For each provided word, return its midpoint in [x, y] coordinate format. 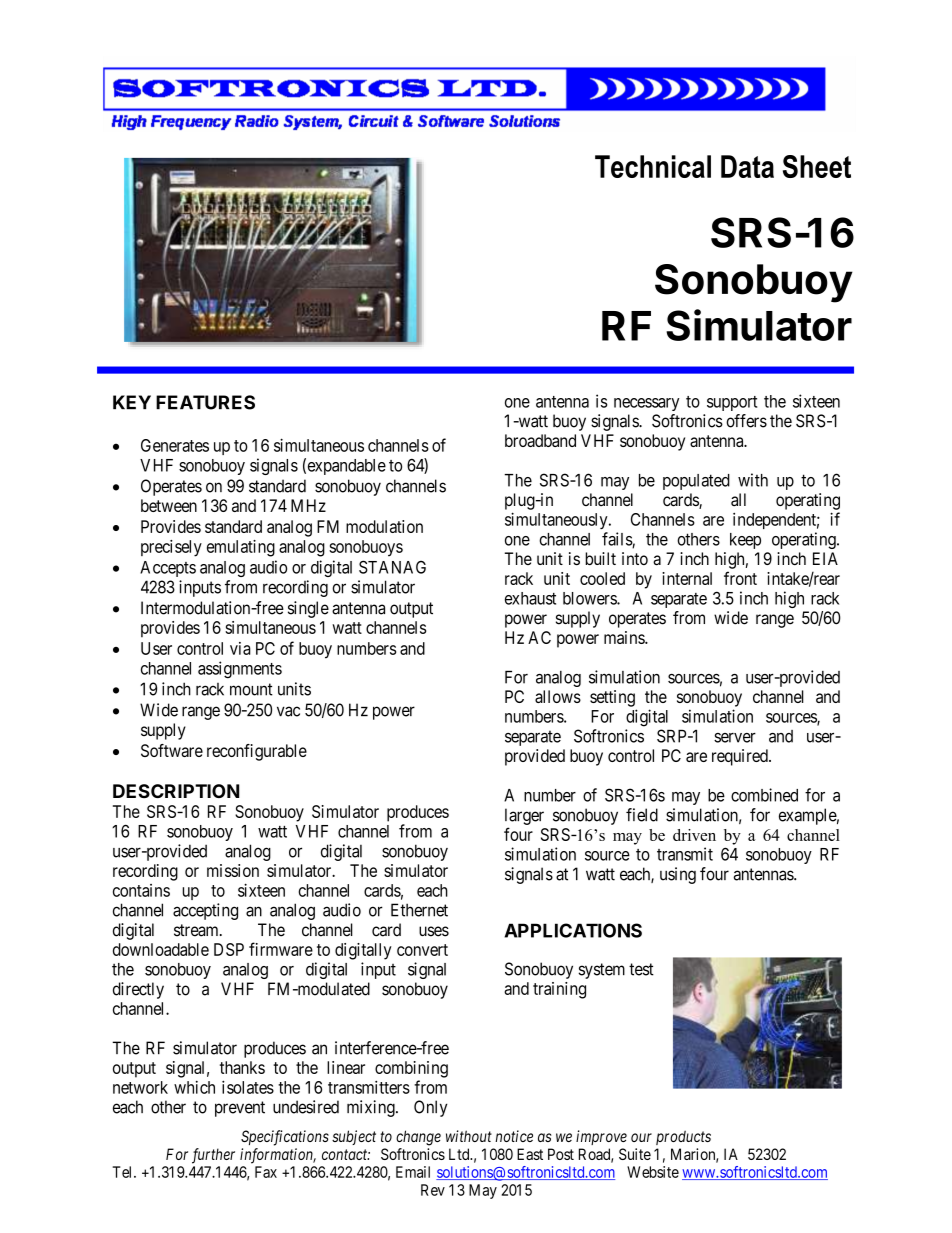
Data [747, 166]
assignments [240, 669]
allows [558, 696]
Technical [653, 166]
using [678, 875]
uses [434, 931]
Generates [175, 445]
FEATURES [205, 402]
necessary [646, 404]
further [213, 1156]
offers [746, 421]
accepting [205, 911]
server [735, 738]
